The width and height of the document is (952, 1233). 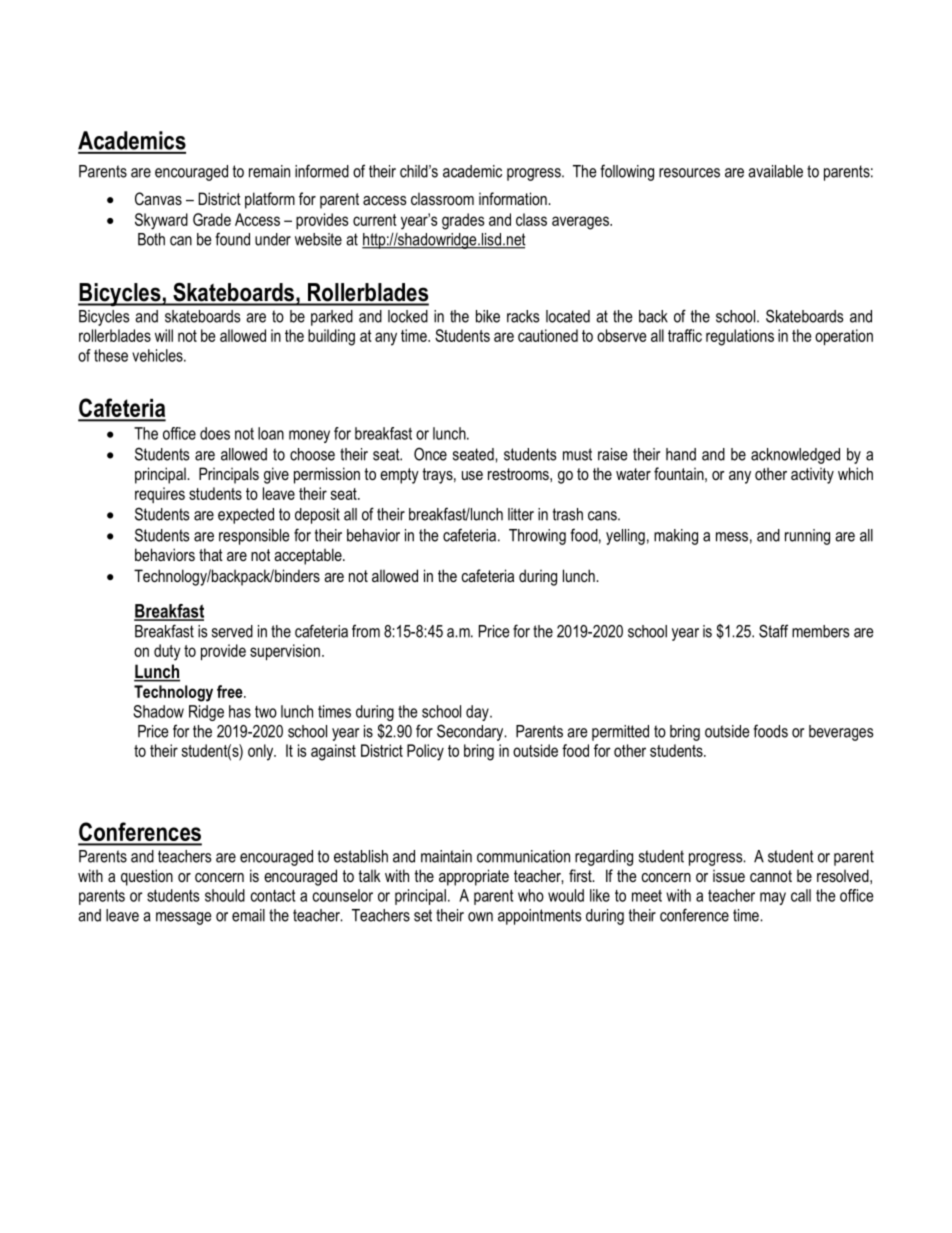 I want to click on will, so click(x=164, y=335).
